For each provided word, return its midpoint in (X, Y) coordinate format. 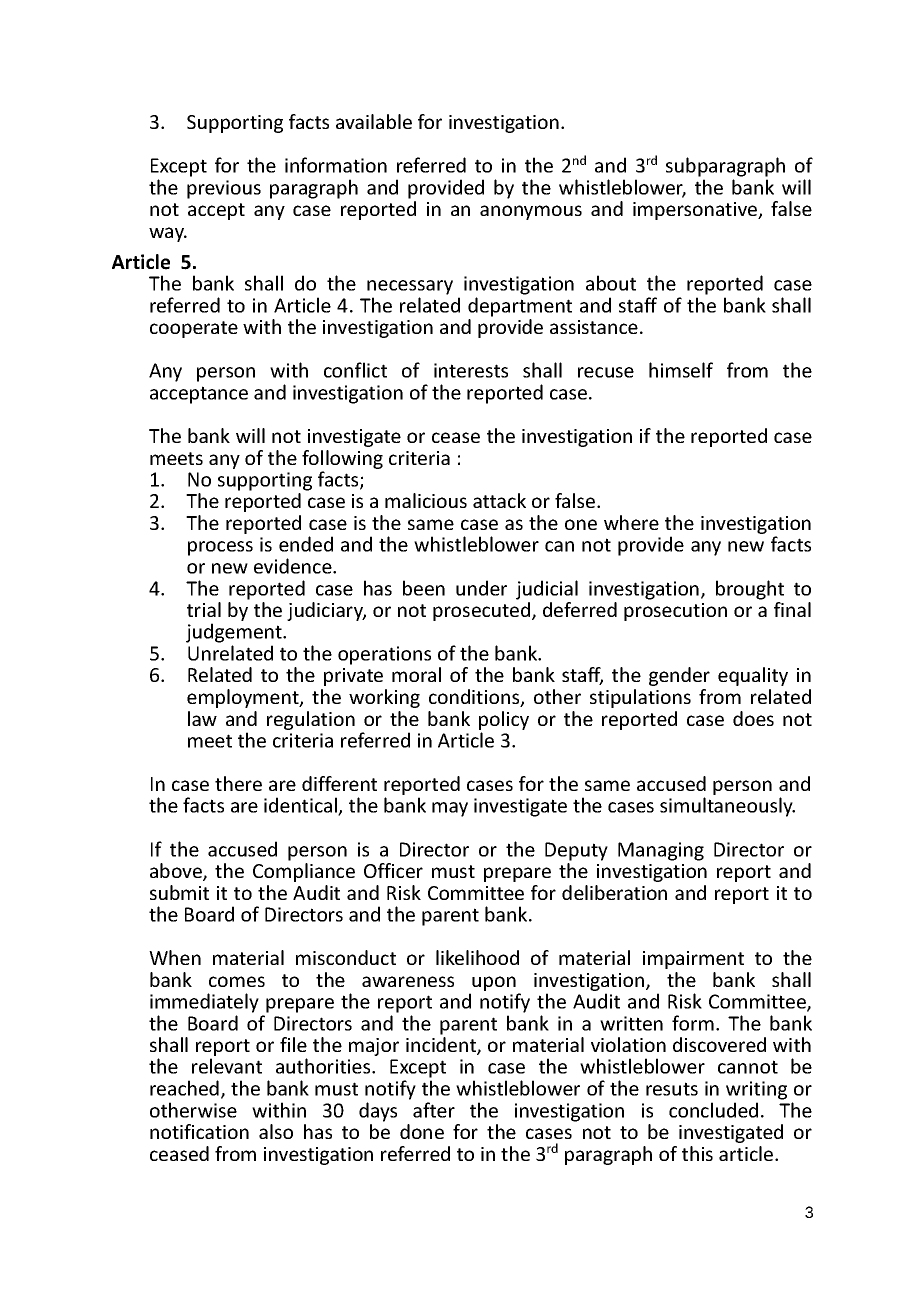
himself (681, 370)
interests (471, 370)
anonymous (531, 212)
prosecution (675, 612)
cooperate (194, 329)
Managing (661, 851)
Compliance (304, 872)
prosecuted (483, 611)
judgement (235, 633)
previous (224, 189)
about (611, 283)
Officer (393, 870)
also (276, 1131)
